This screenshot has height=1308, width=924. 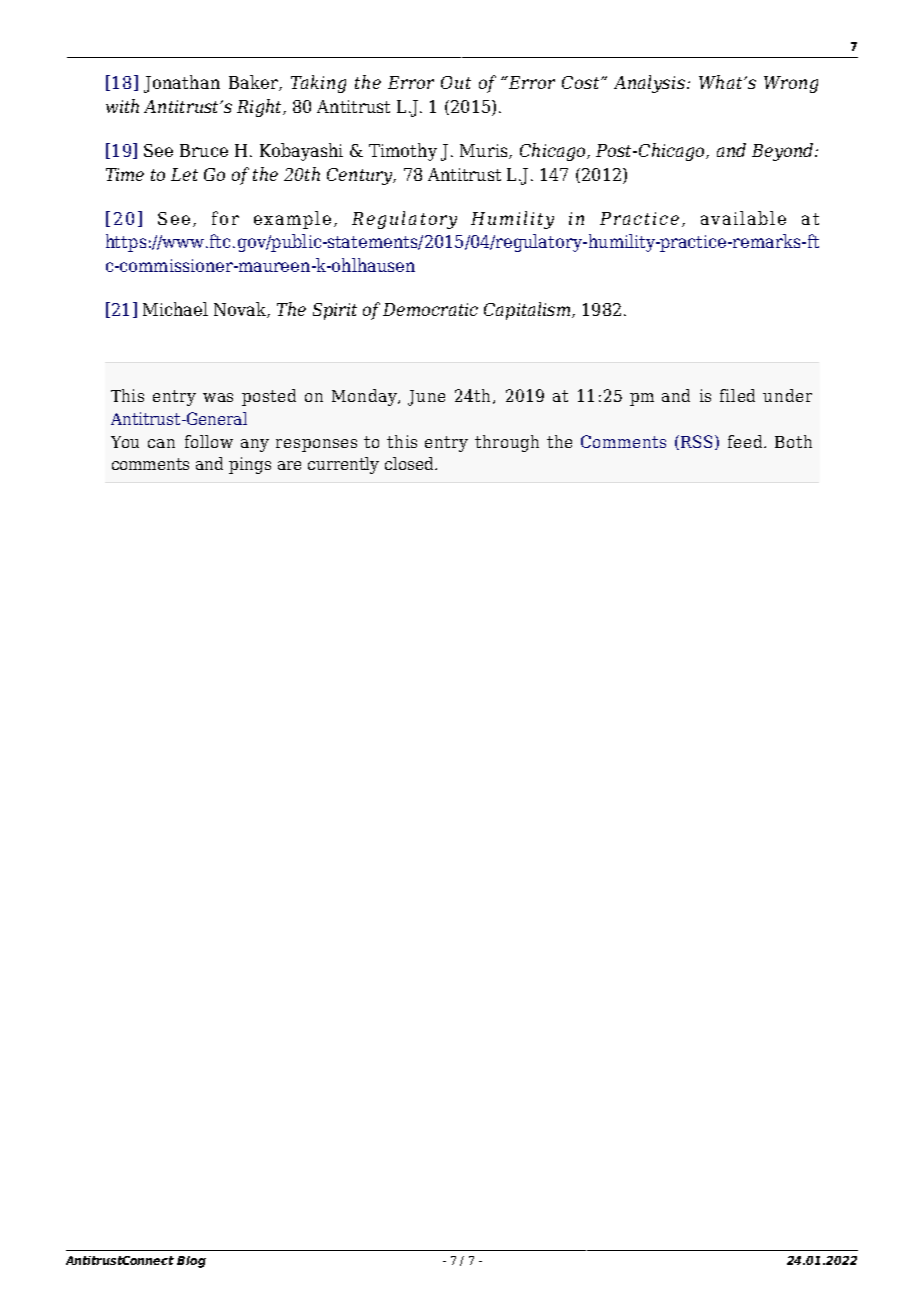 I want to click on feed, so click(x=746, y=441).
